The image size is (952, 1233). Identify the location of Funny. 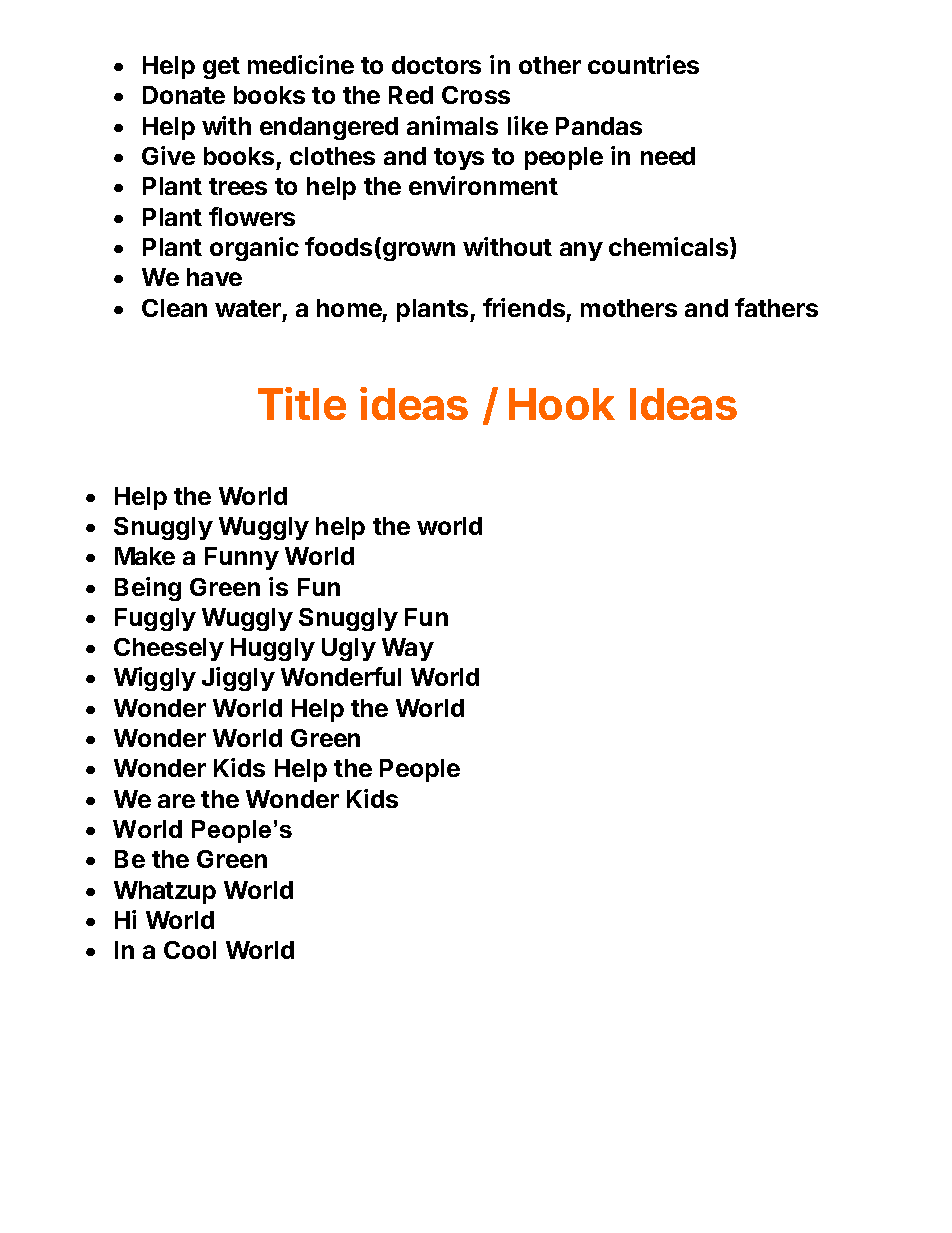
(242, 558).
